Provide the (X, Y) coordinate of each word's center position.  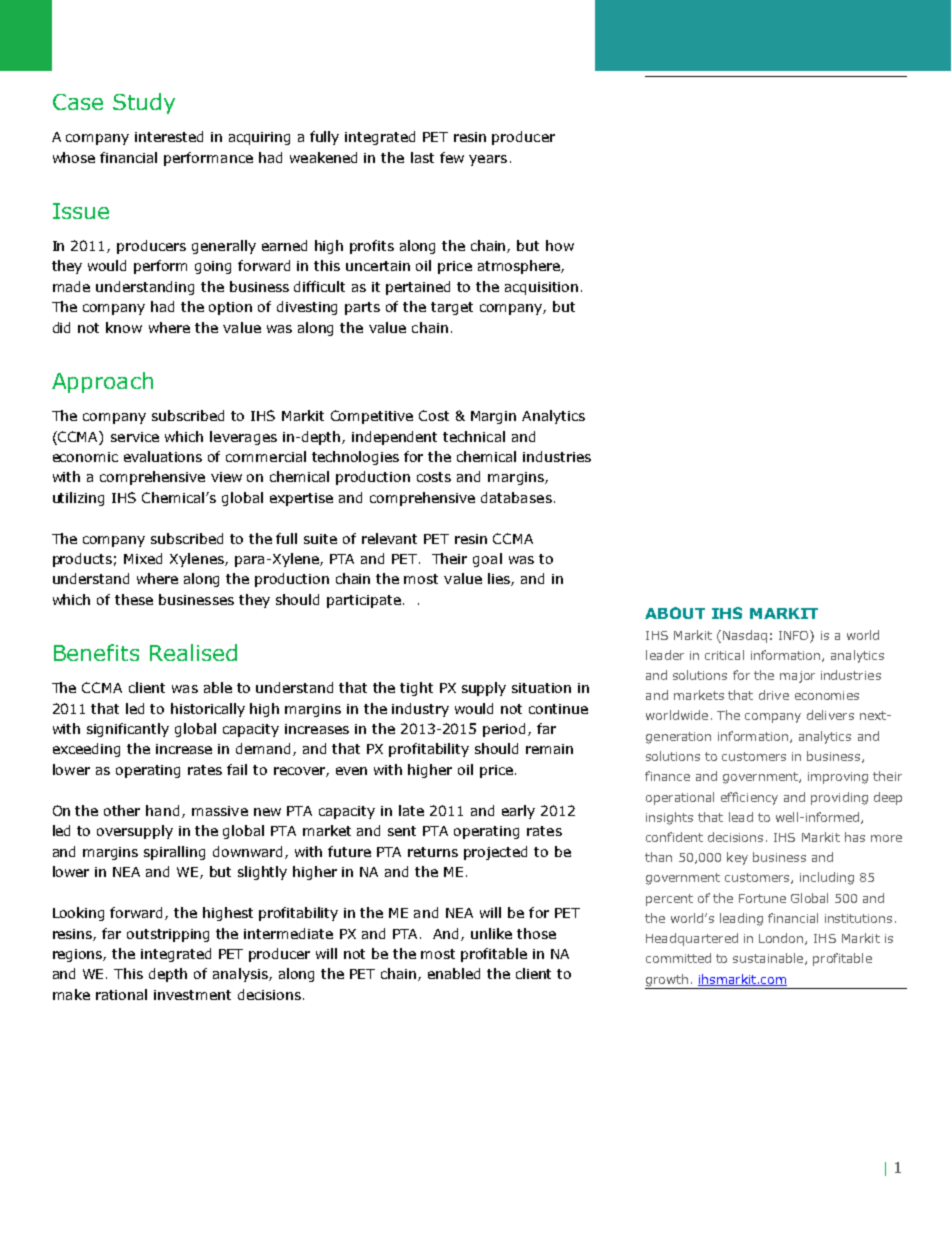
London (782, 939)
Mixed (143, 558)
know (124, 327)
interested (169, 136)
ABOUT (675, 613)
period (504, 730)
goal (487, 560)
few (452, 157)
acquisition (541, 288)
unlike (491, 933)
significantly (128, 730)
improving (838, 778)
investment (192, 995)
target (452, 308)
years (488, 160)
